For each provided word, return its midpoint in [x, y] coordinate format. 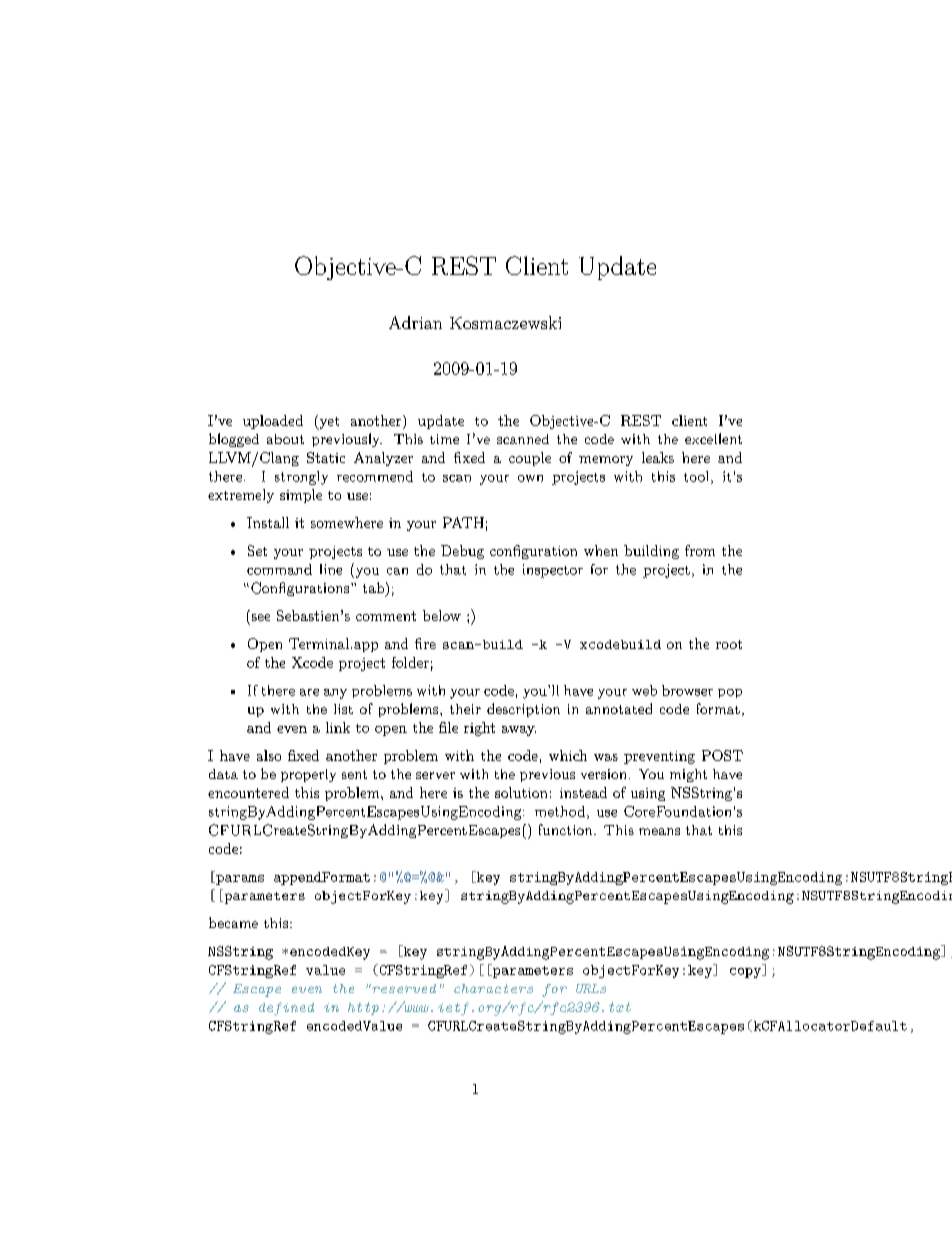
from [700, 550]
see [261, 617]
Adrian [415, 322]
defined [286, 1009]
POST [722, 755]
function [567, 829]
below [442, 615]
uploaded [273, 422]
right [479, 729]
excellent [713, 438]
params [239, 880]
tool [698, 477]
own [530, 478]
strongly [301, 478]
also [269, 755]
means [659, 831]
